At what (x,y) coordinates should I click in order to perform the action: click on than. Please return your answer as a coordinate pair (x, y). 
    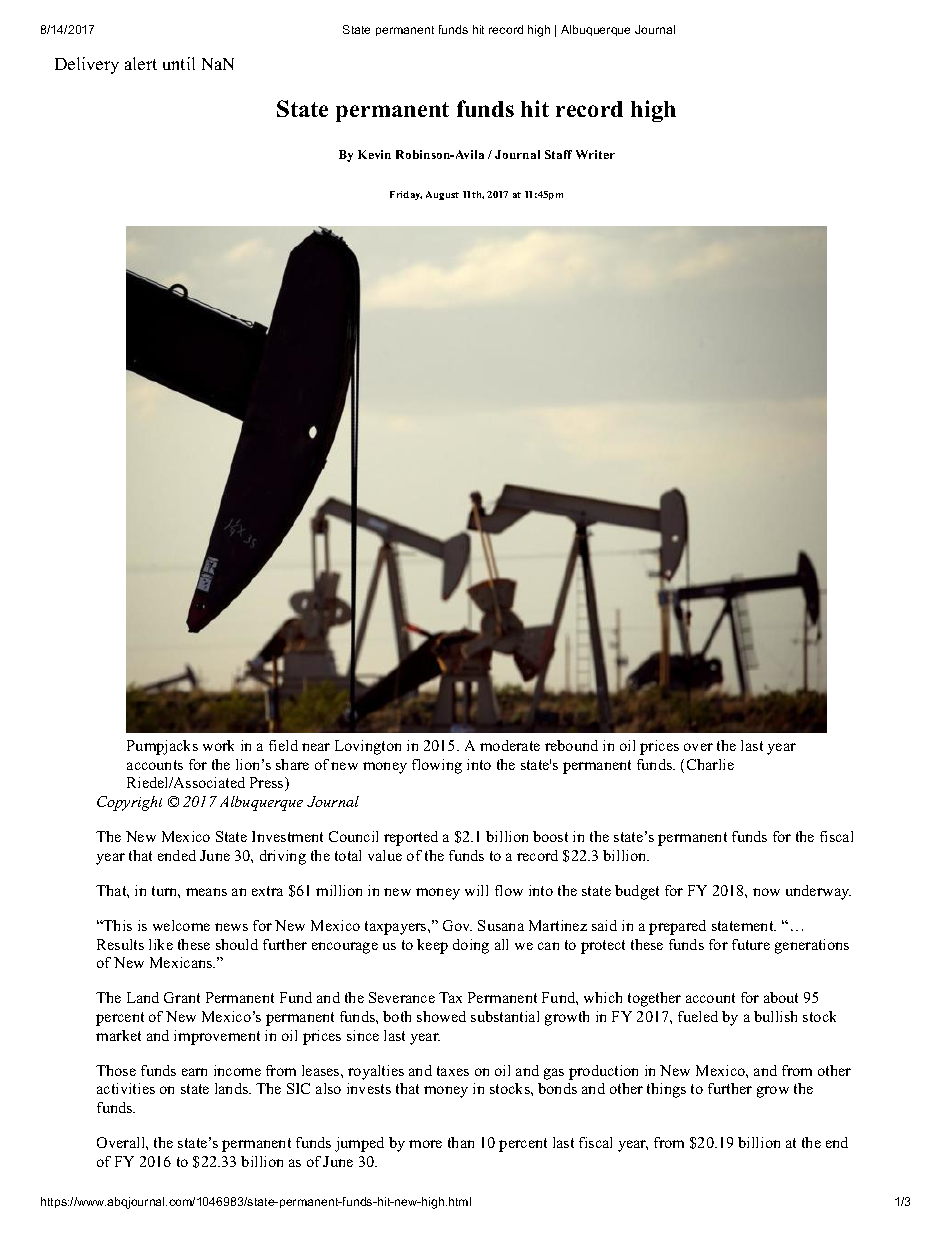
    Looking at the image, I should click on (461, 1142).
